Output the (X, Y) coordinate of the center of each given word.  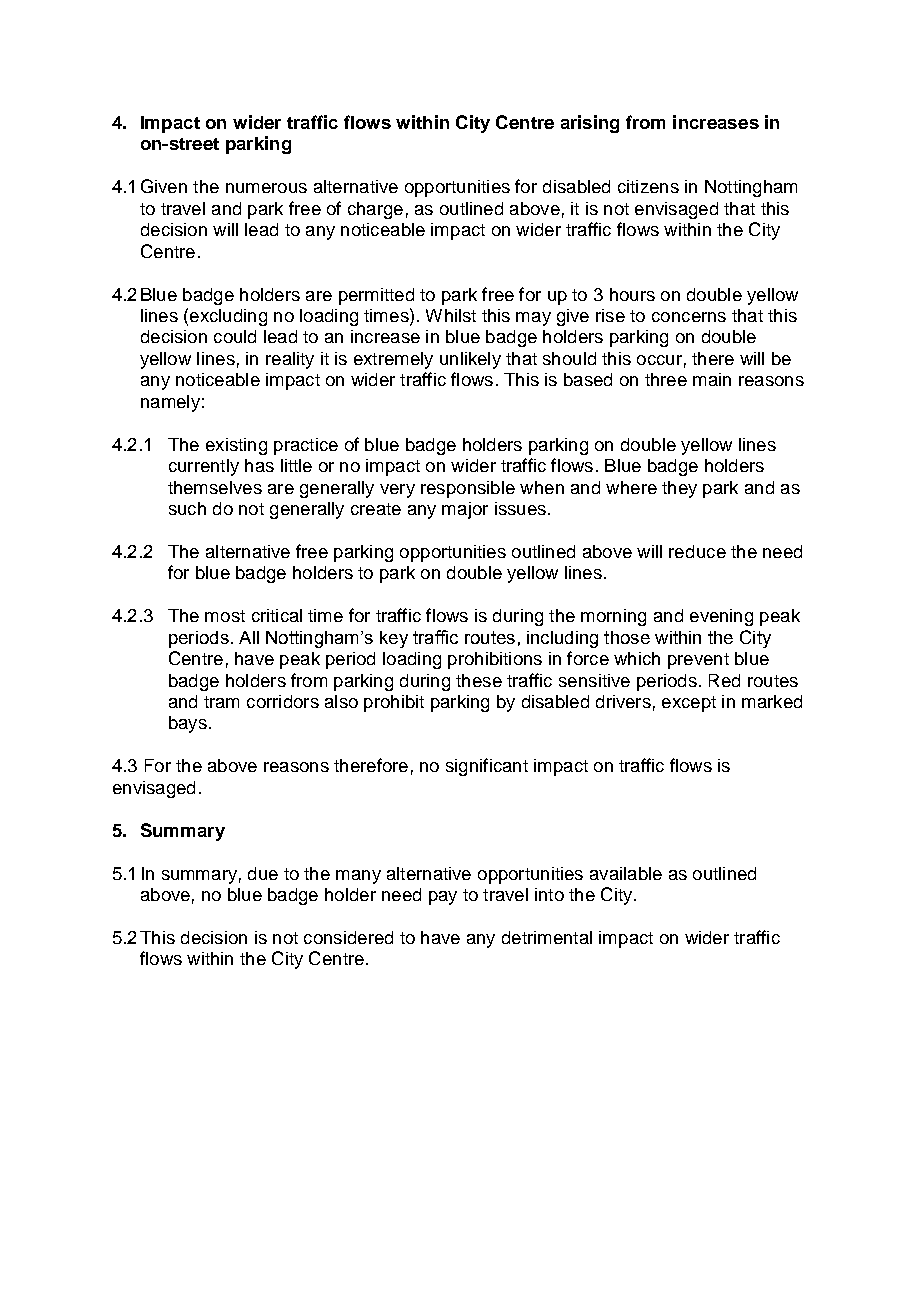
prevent (698, 661)
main (712, 379)
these (479, 680)
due (263, 873)
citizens (648, 186)
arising (590, 124)
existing (236, 446)
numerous (266, 188)
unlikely (470, 360)
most (225, 616)
